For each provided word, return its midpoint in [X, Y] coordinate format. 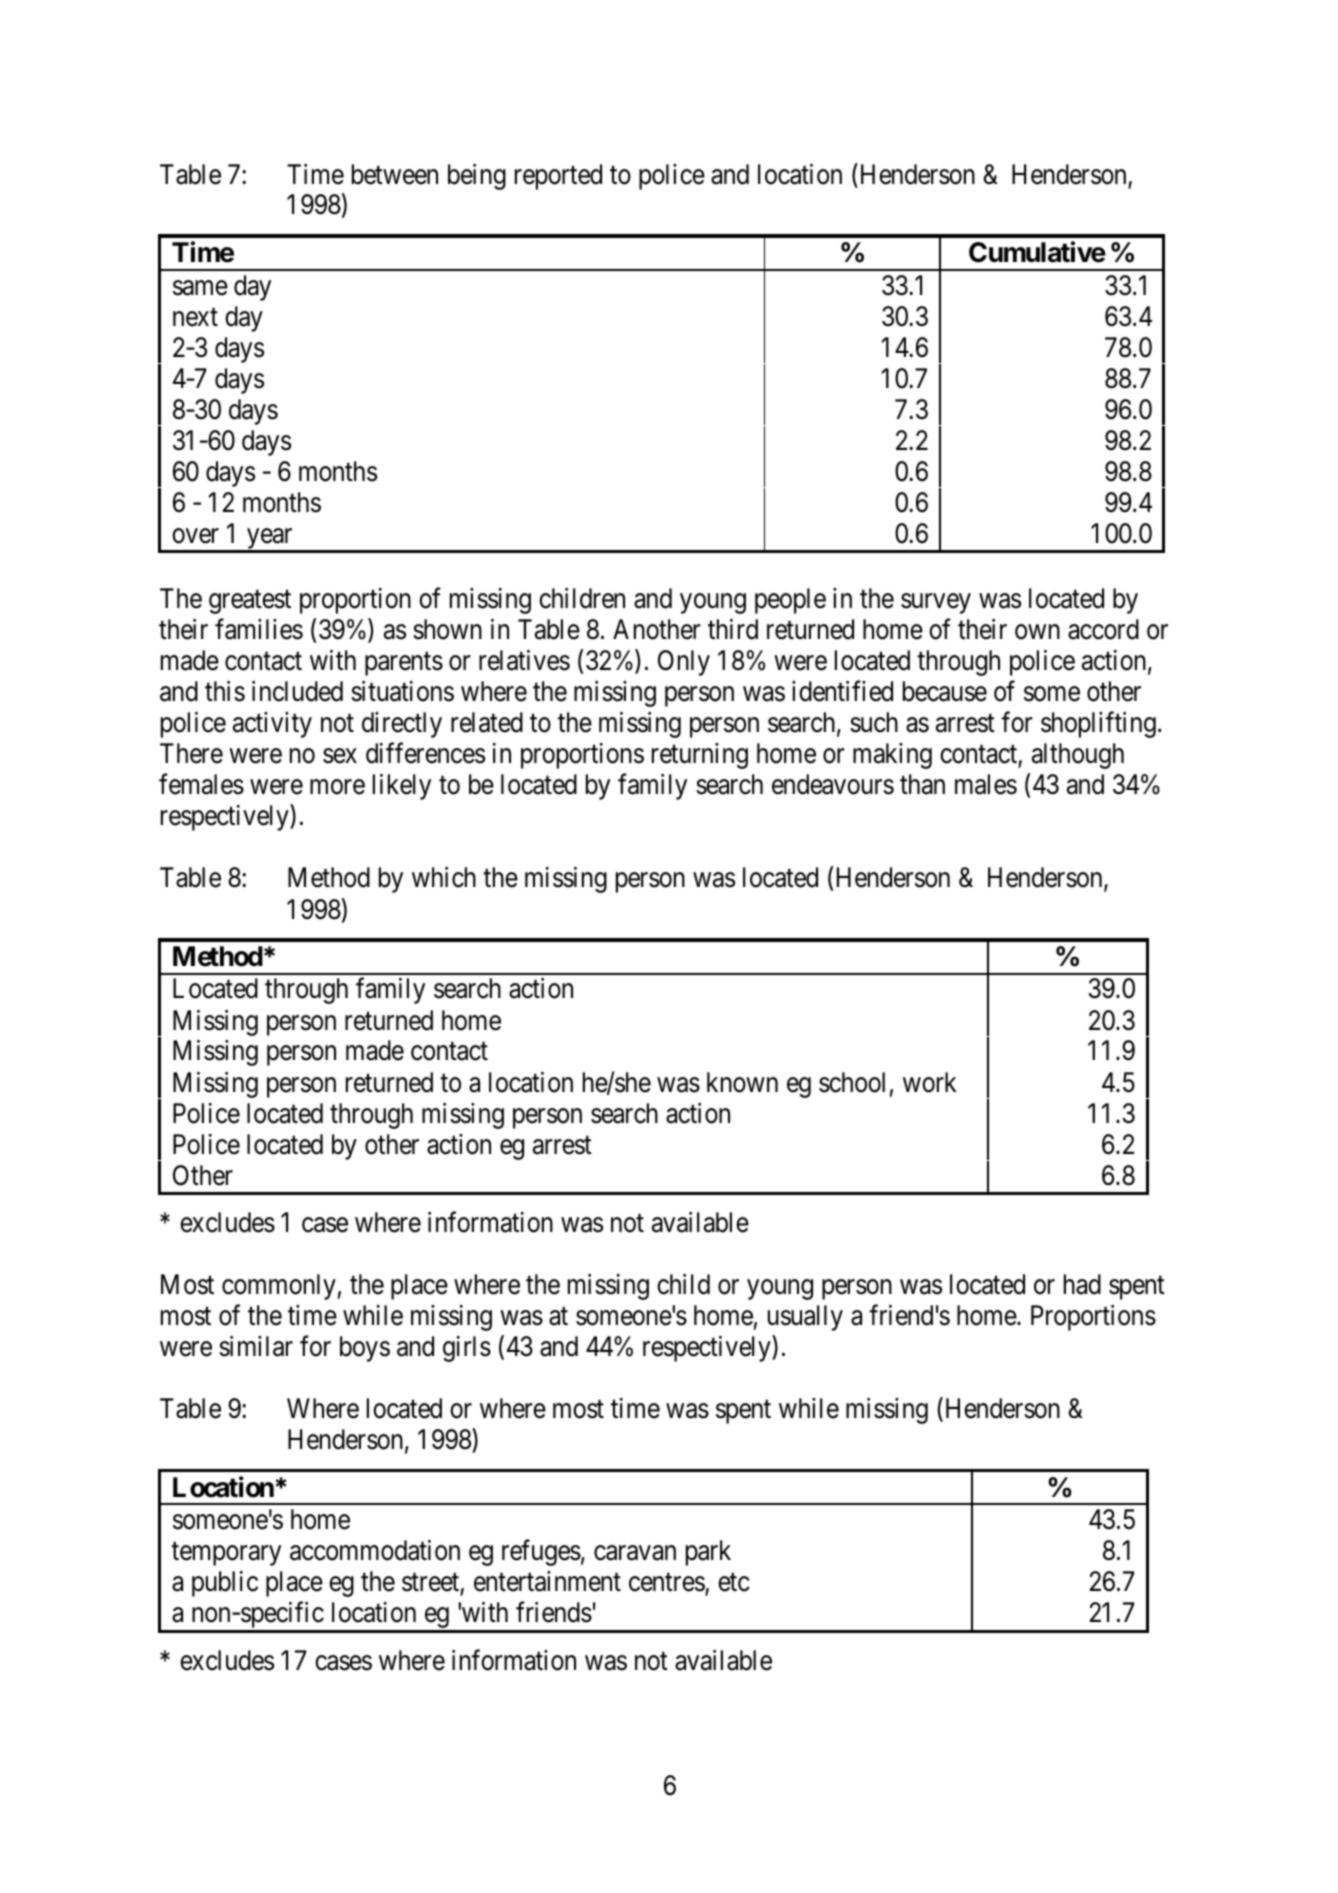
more [337, 787]
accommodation [375, 1550]
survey [936, 604]
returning [700, 756]
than [922, 784]
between [395, 174]
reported [558, 177]
